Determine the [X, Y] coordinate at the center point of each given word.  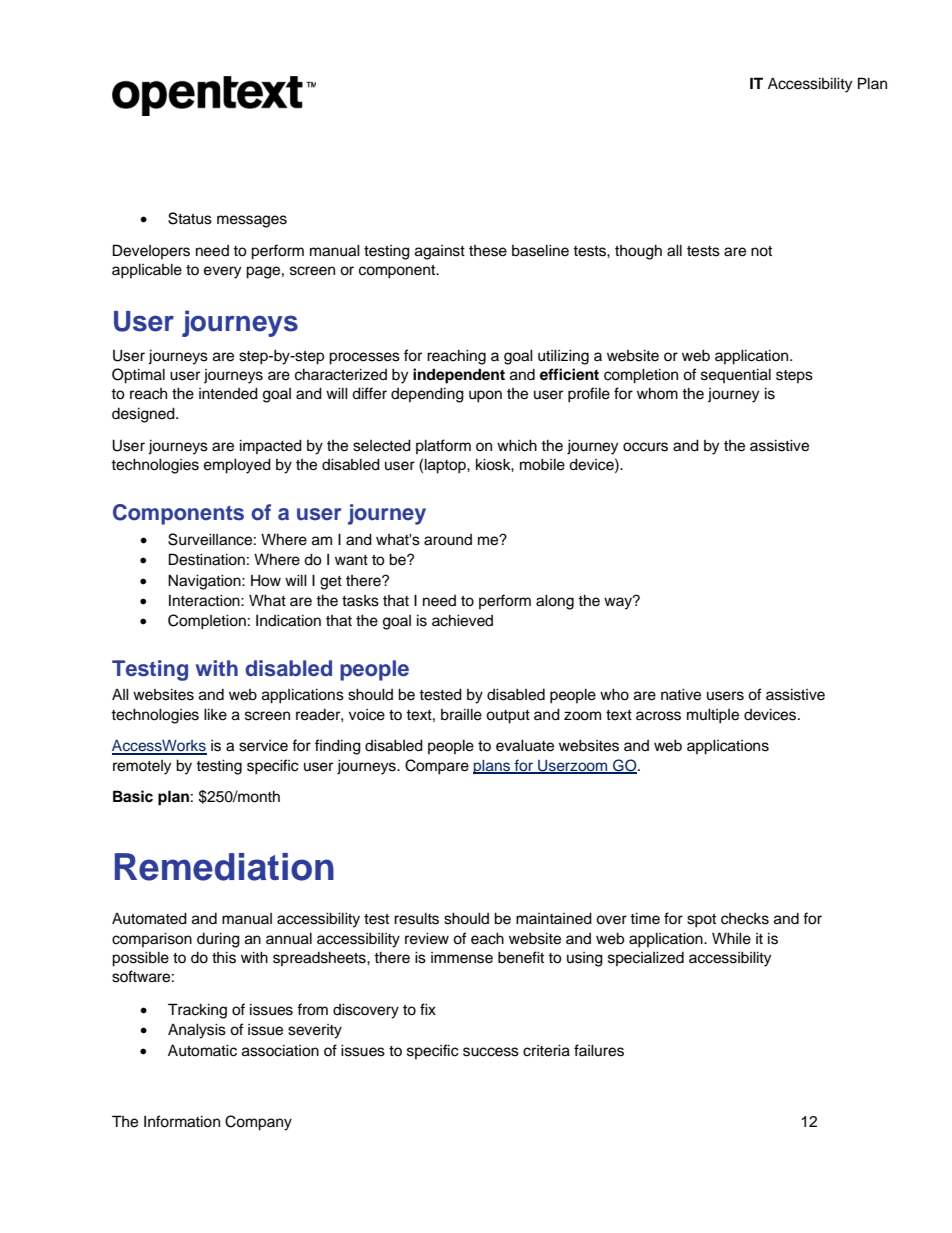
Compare [437, 767]
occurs [645, 447]
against [440, 252]
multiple [713, 716]
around [448, 540]
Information [182, 1121]
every [222, 272]
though [638, 252]
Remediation [224, 867]
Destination [207, 559]
